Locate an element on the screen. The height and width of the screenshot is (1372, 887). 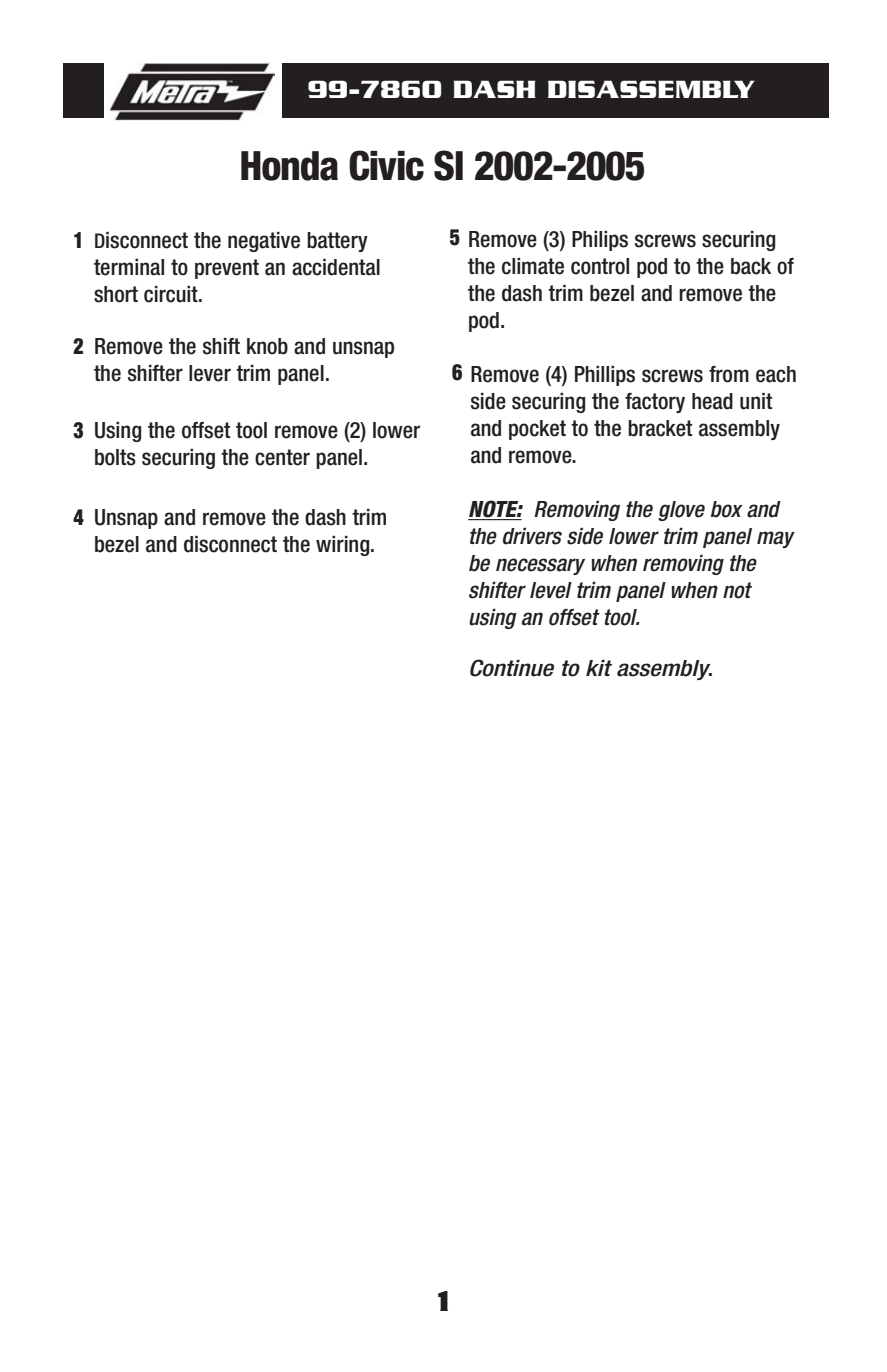
head is located at coordinates (712, 401).
